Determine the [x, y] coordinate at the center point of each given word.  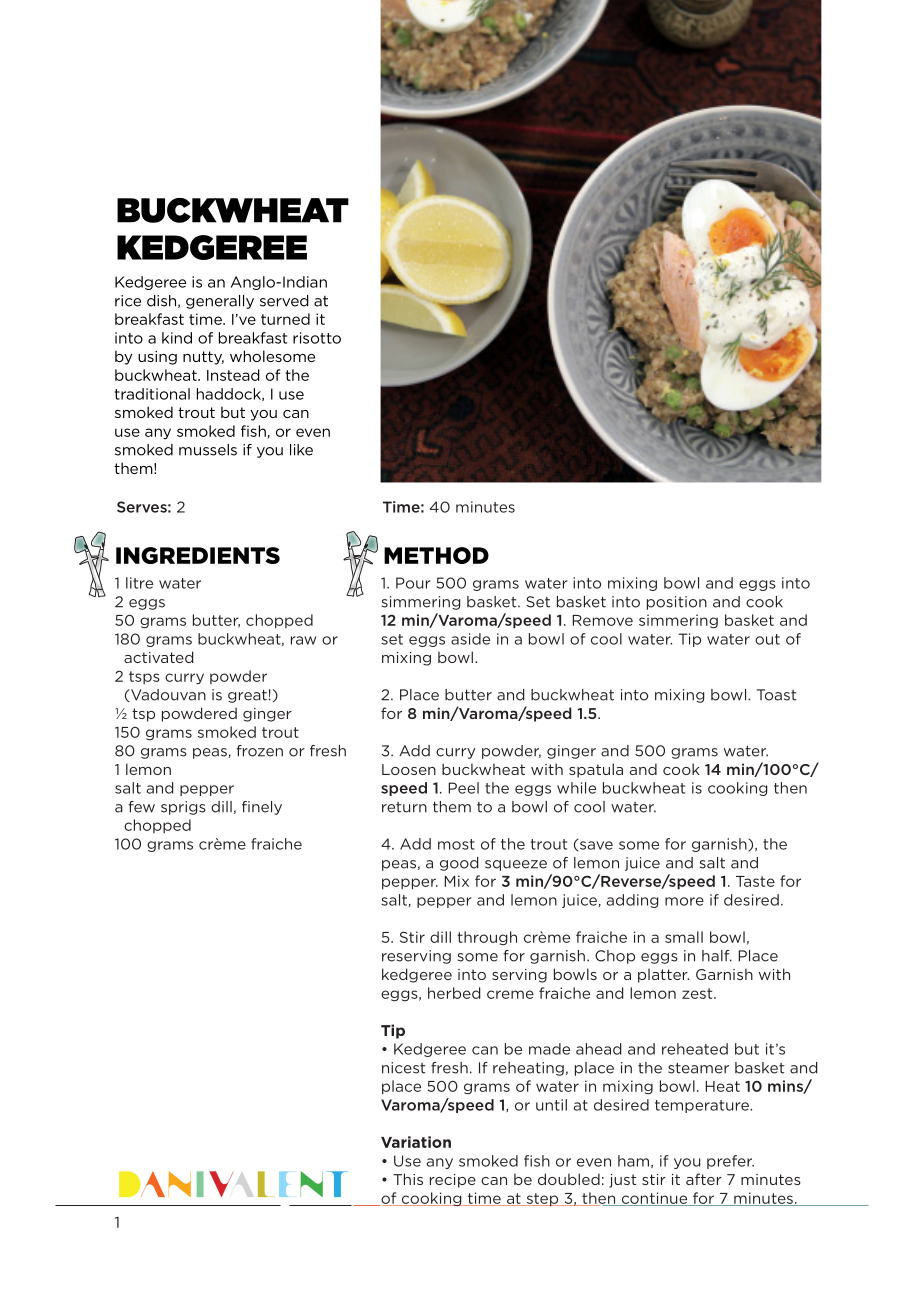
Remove [603, 620]
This [408, 1179]
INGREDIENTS [198, 555]
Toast [776, 695]
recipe [453, 1181]
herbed [454, 993]
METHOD [436, 555]
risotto [317, 338]
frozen [259, 751]
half [717, 956]
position [677, 603]
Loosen [409, 769]
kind [177, 338]
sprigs [183, 808]
